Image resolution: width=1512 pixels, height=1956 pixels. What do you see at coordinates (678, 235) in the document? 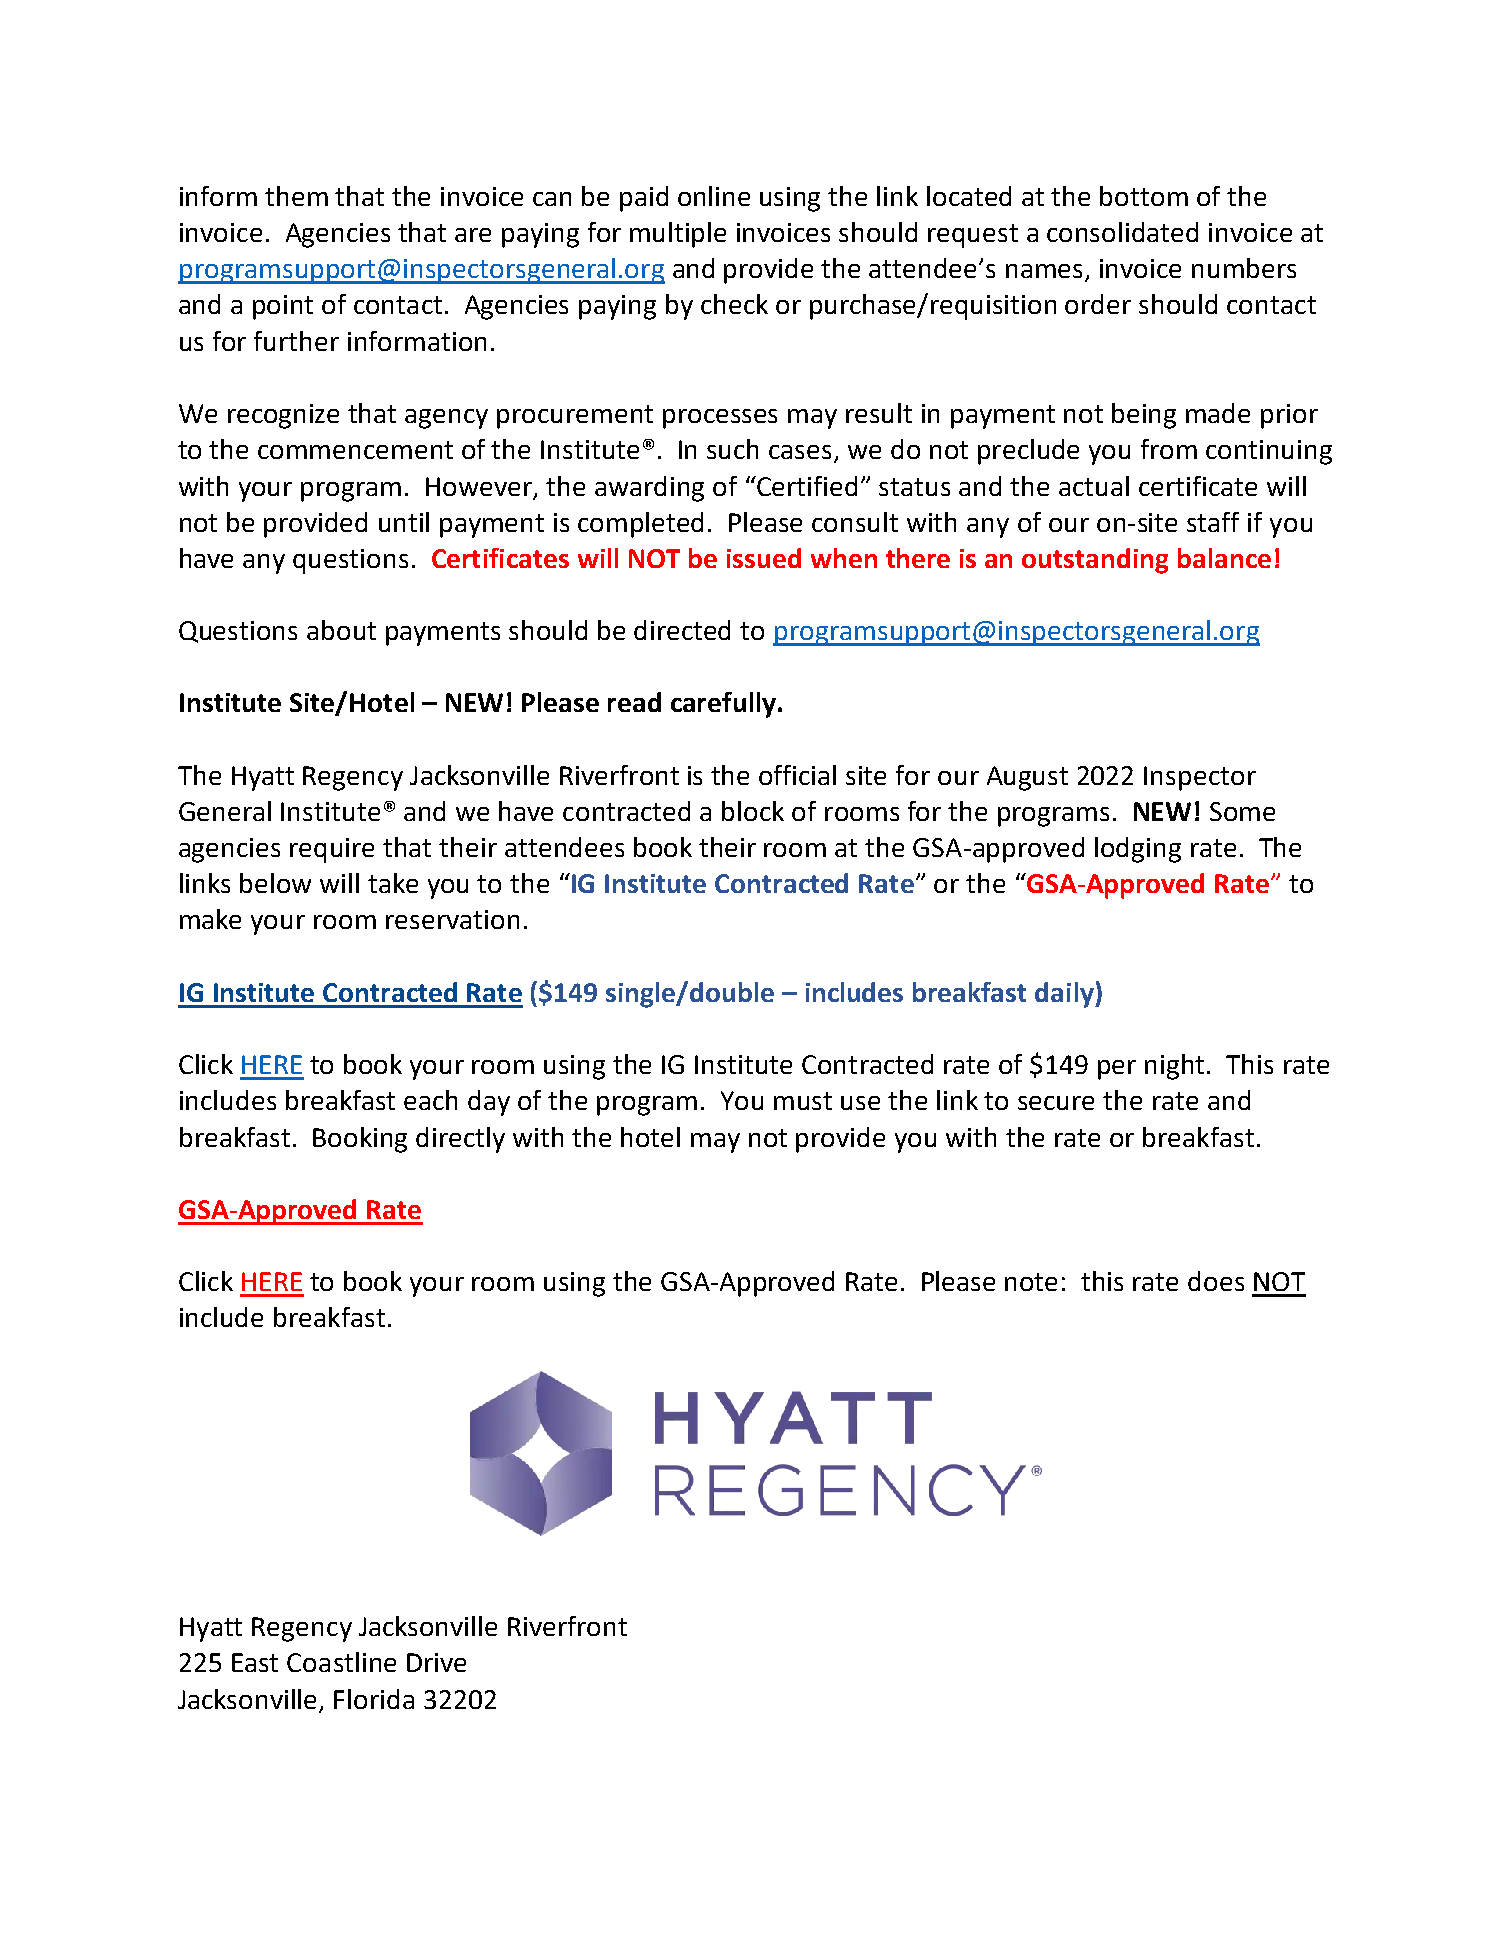
I see `multiple` at bounding box center [678, 235].
